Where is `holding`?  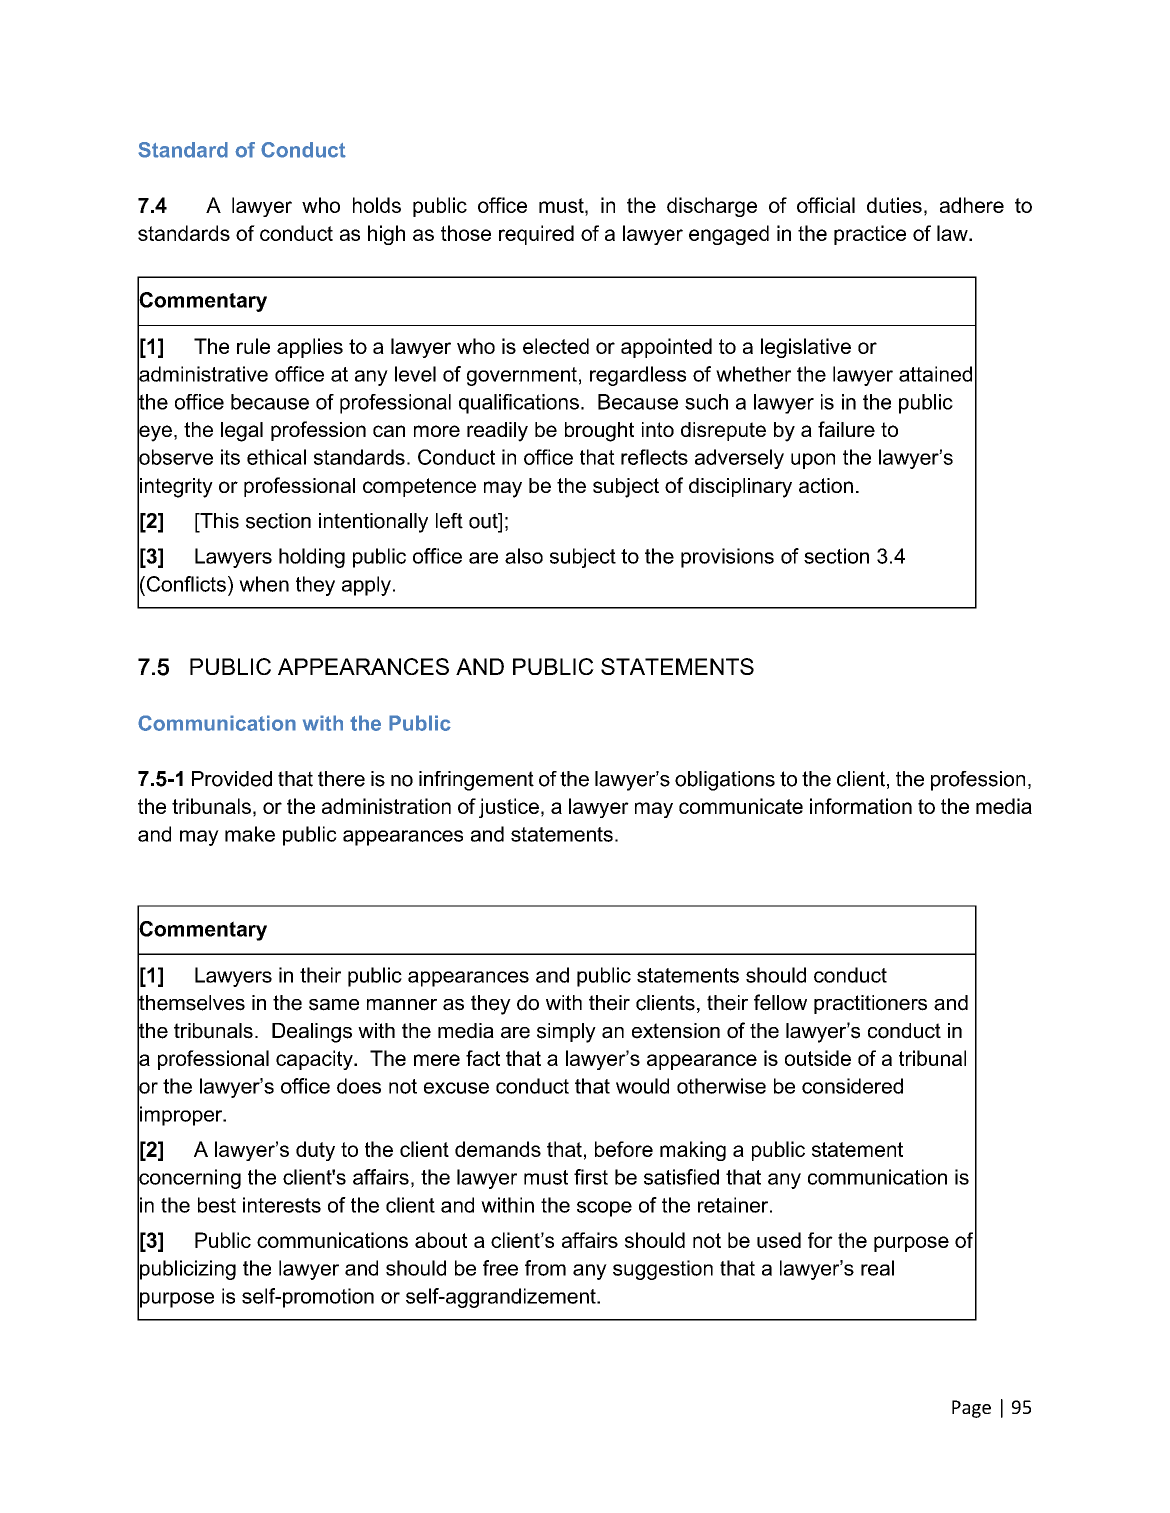
holding is located at coordinates (312, 558).
